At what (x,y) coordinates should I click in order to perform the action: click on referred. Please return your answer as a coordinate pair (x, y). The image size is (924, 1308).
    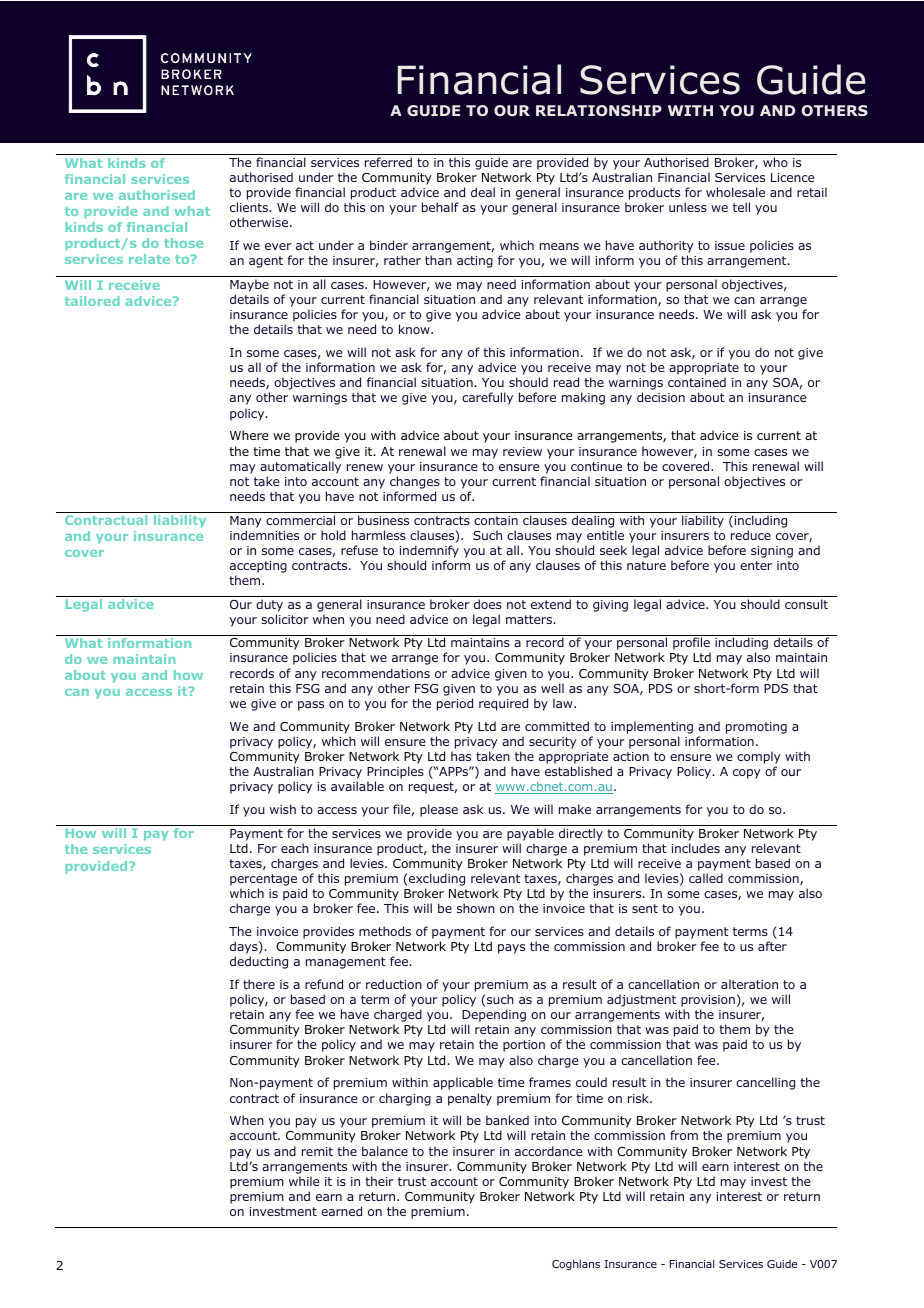
    Looking at the image, I should click on (388, 162).
